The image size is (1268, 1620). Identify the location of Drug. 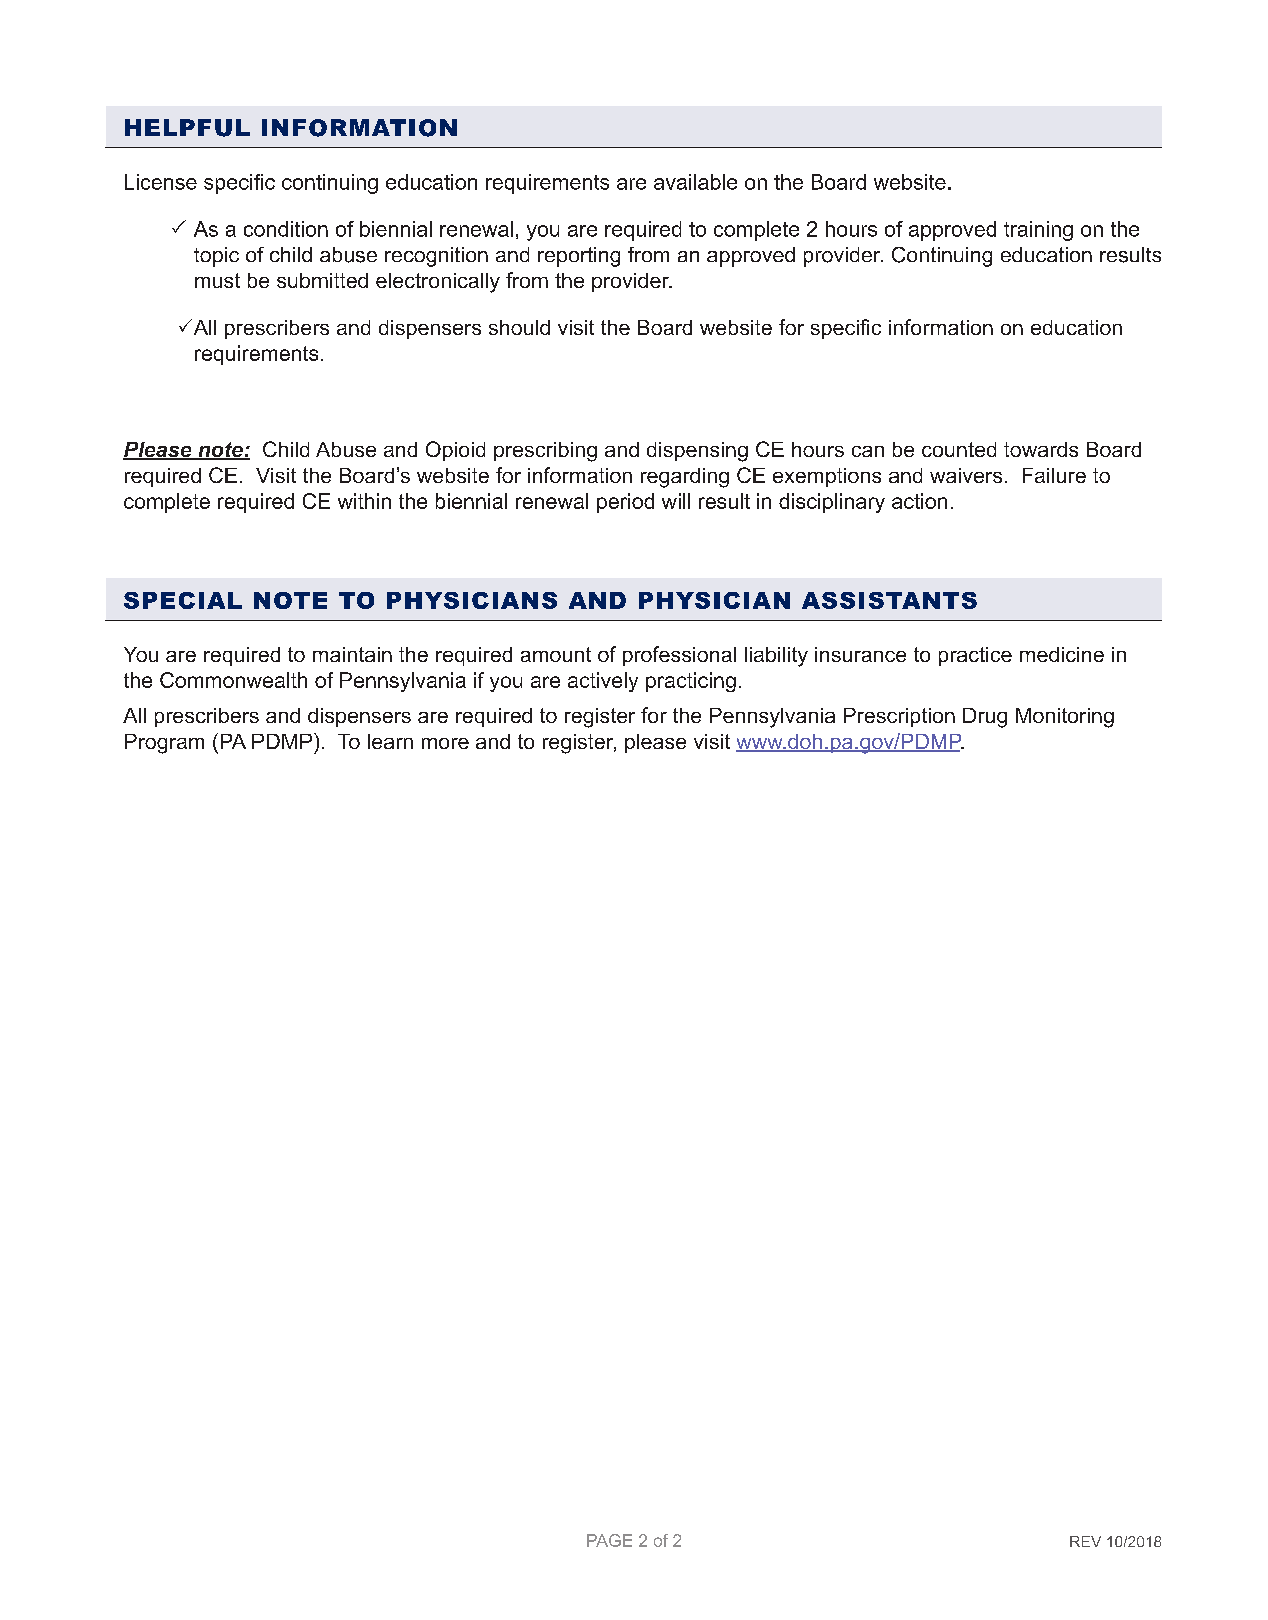
(985, 718).
